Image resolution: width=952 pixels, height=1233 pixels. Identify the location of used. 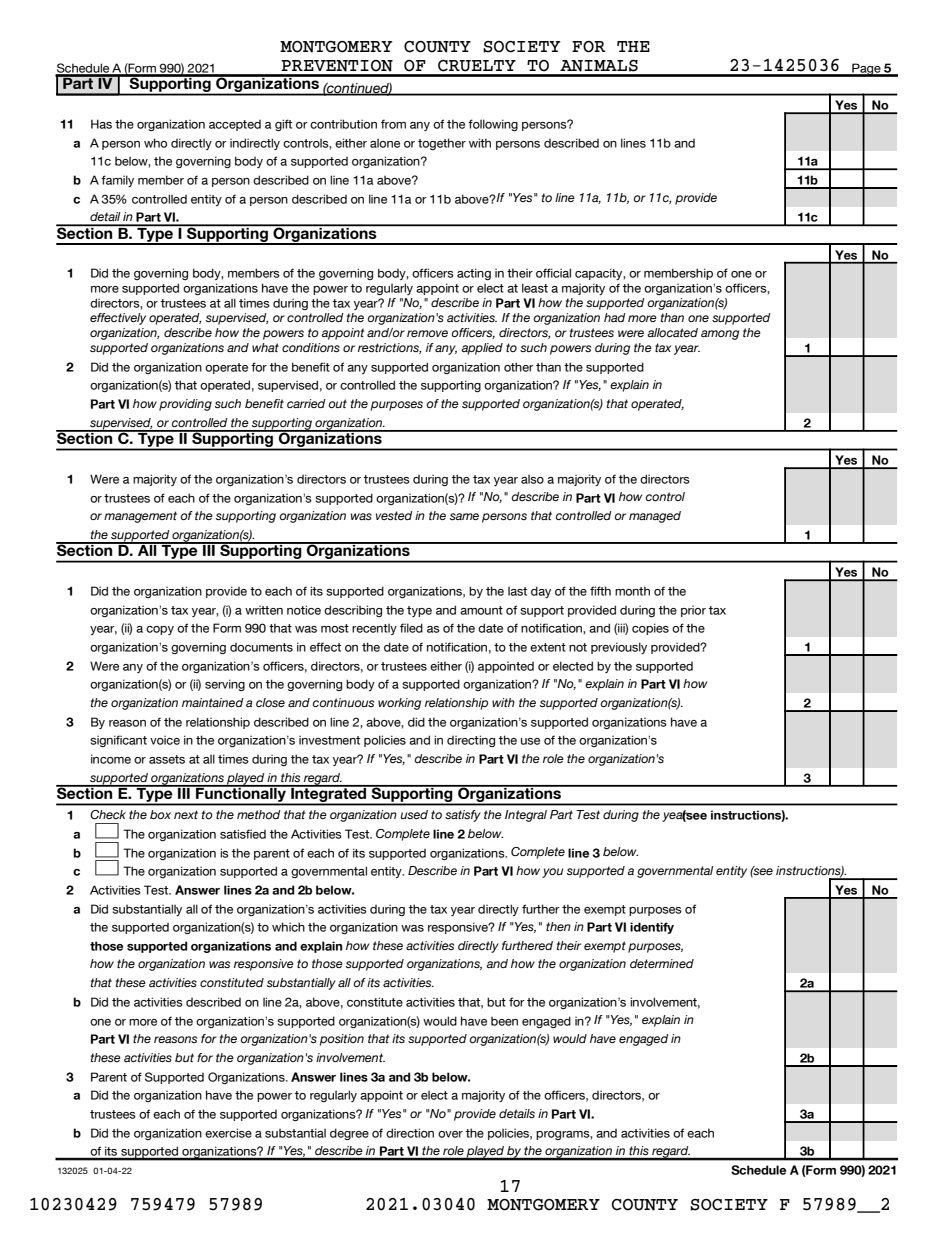
(414, 814).
